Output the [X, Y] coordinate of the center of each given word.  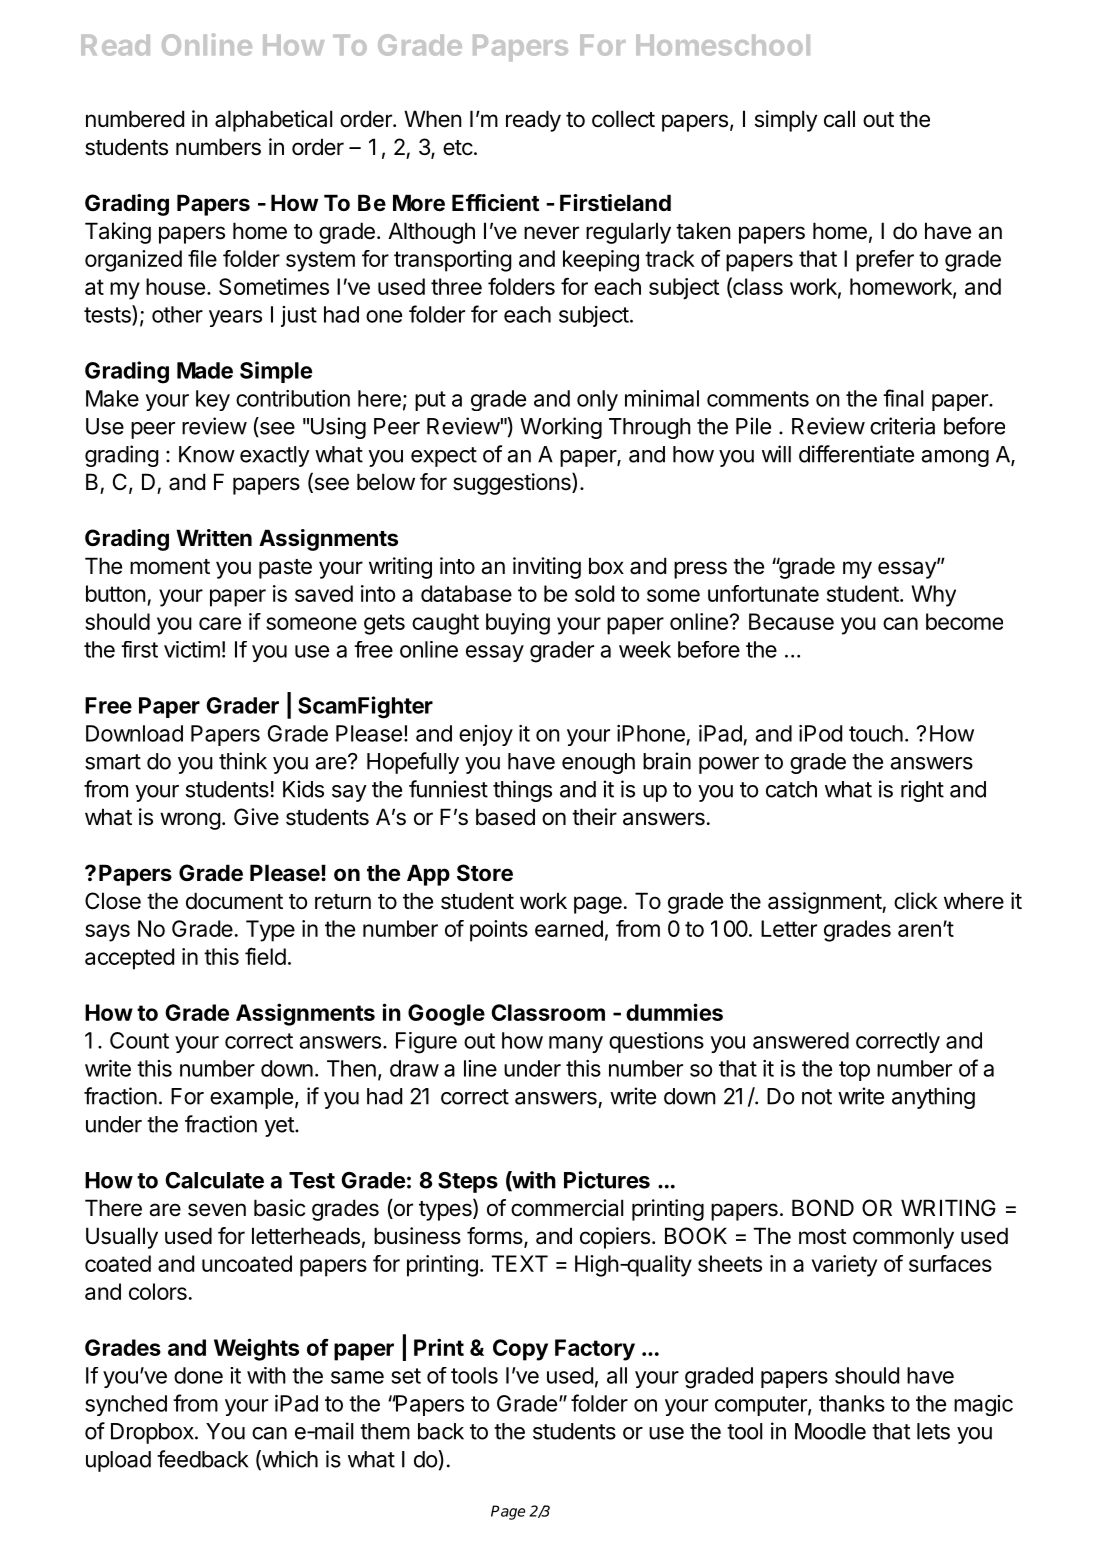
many [576, 1044]
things [522, 791]
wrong [190, 821]
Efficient [495, 203]
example [251, 1098]
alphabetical [273, 121]
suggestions [513, 484]
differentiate [856, 454]
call [839, 119]
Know [207, 454]
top [854, 1071]
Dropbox [153, 1433]
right [922, 791]
